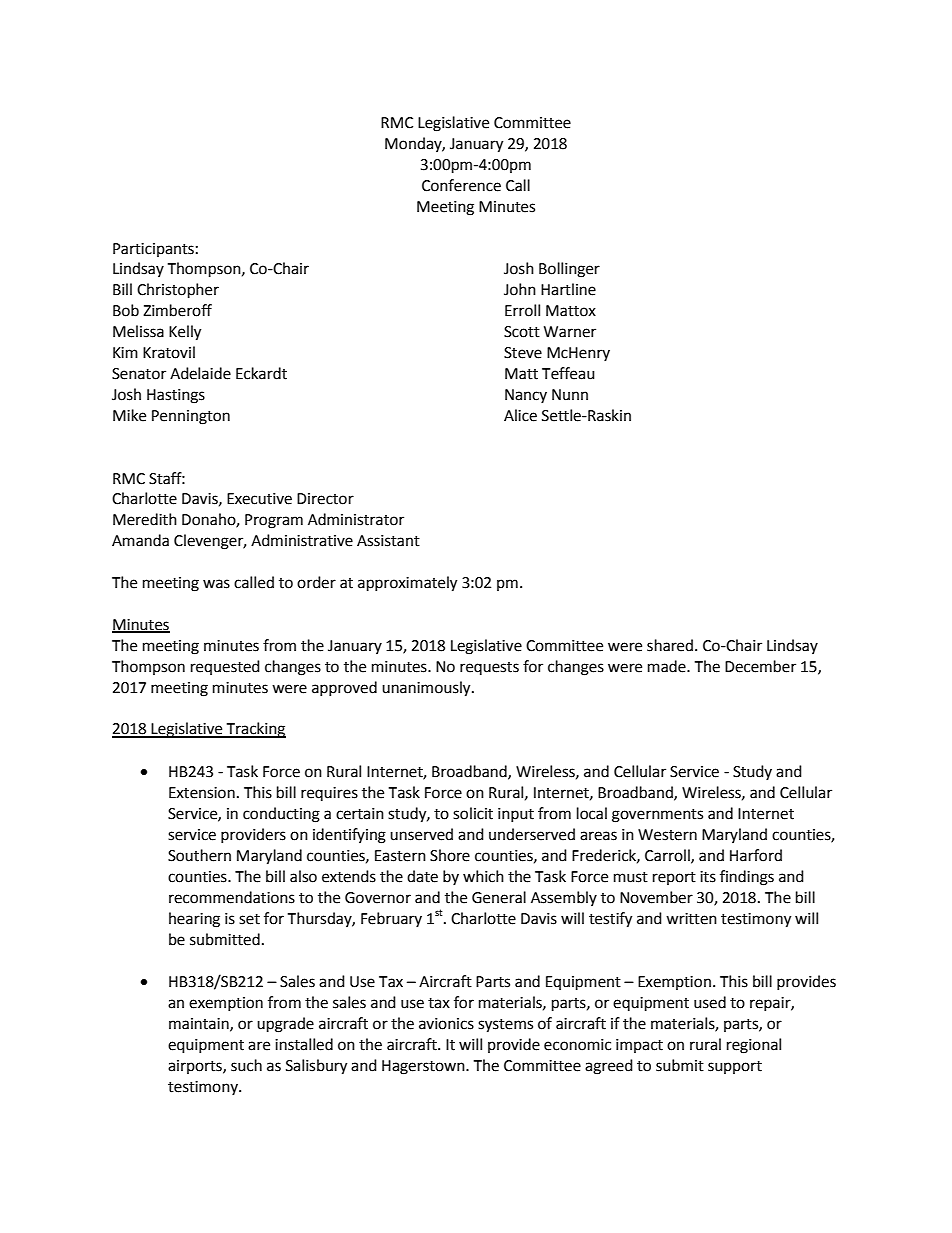 This image has width=952, height=1233. I want to click on Participants, so click(153, 250).
